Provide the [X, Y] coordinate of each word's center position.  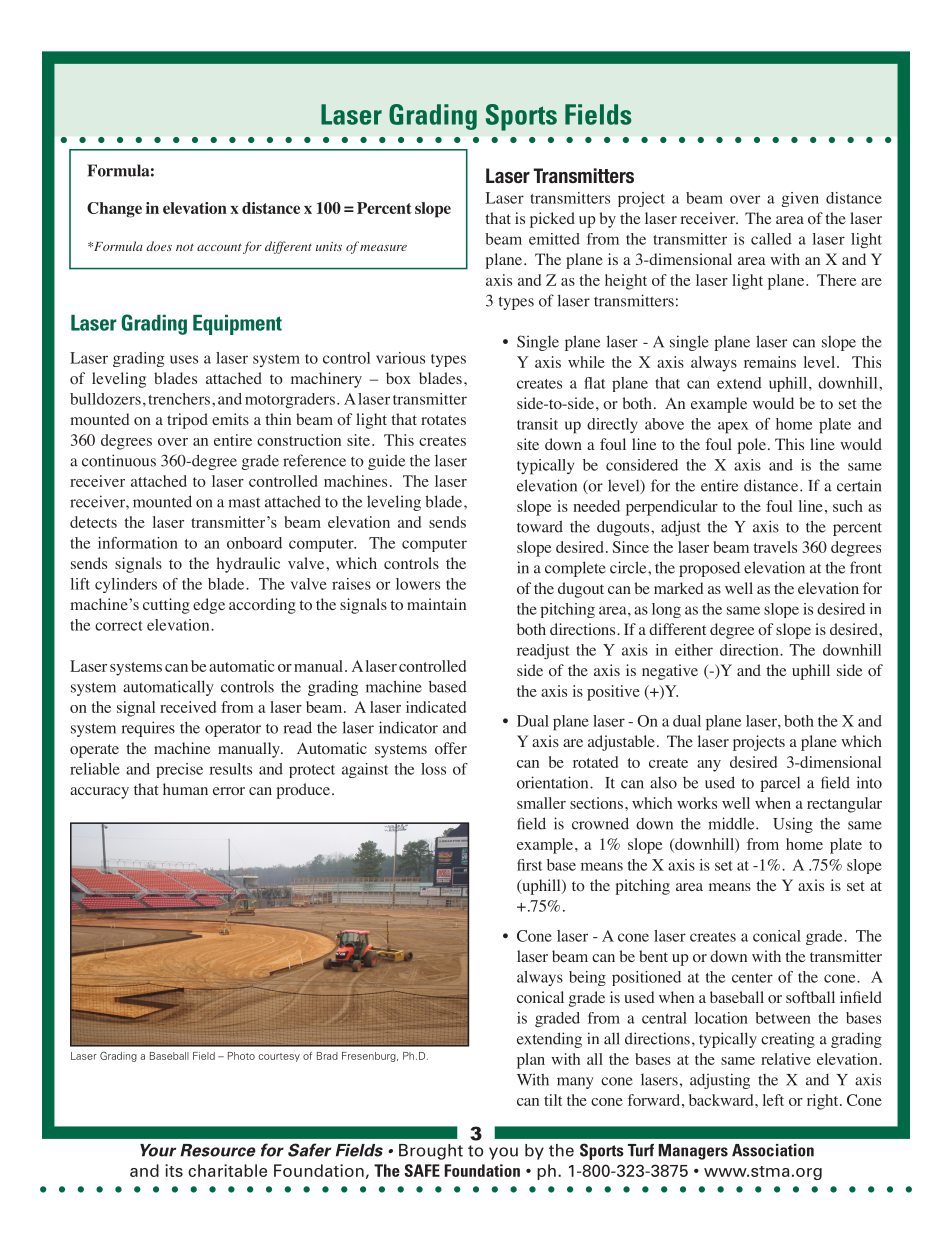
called [771, 239]
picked [552, 220]
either [694, 650]
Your [158, 1150]
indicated [436, 707]
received [188, 707]
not [185, 247]
